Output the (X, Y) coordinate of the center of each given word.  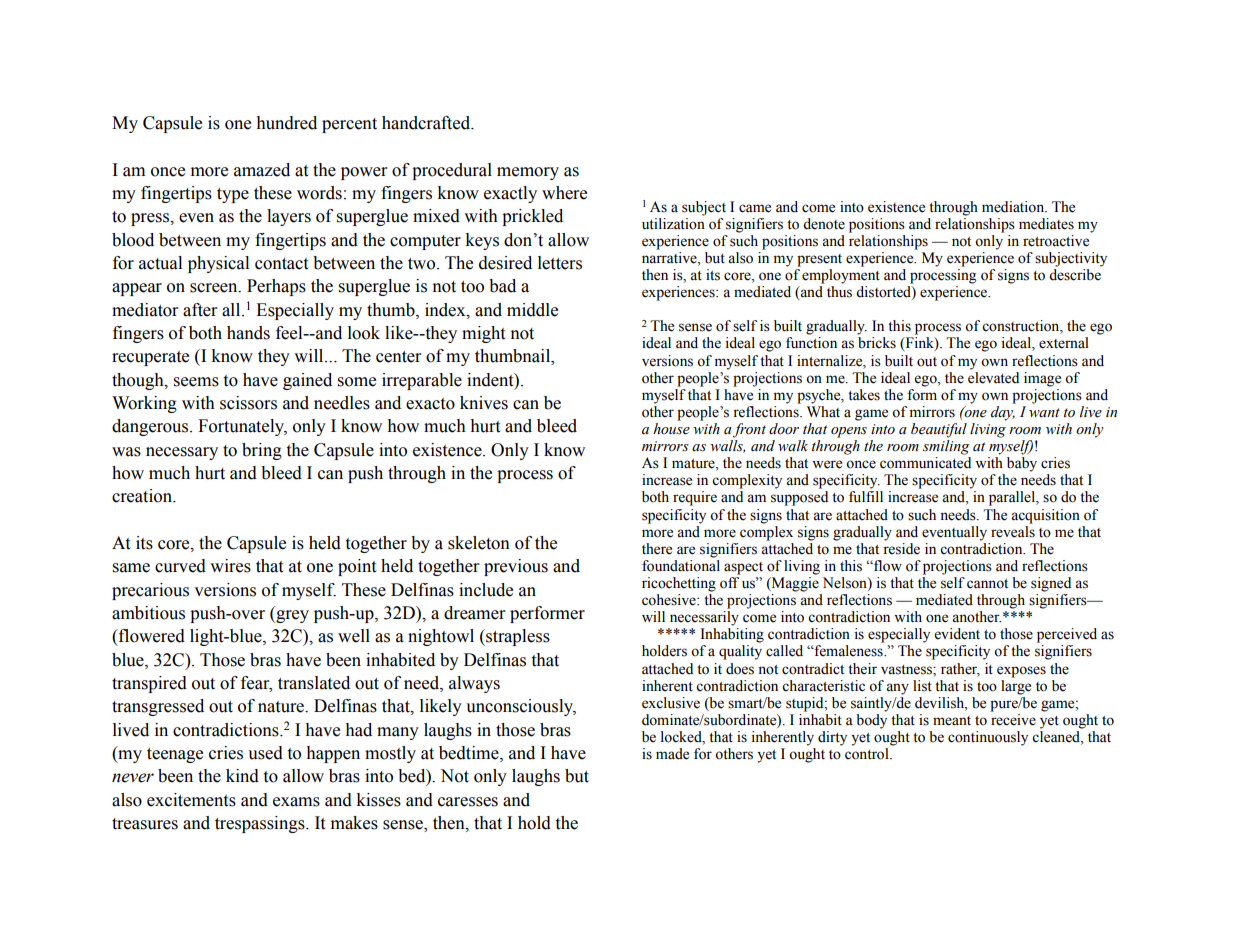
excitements (191, 800)
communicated (925, 463)
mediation (1014, 207)
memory (528, 173)
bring (262, 451)
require (695, 498)
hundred (286, 123)
